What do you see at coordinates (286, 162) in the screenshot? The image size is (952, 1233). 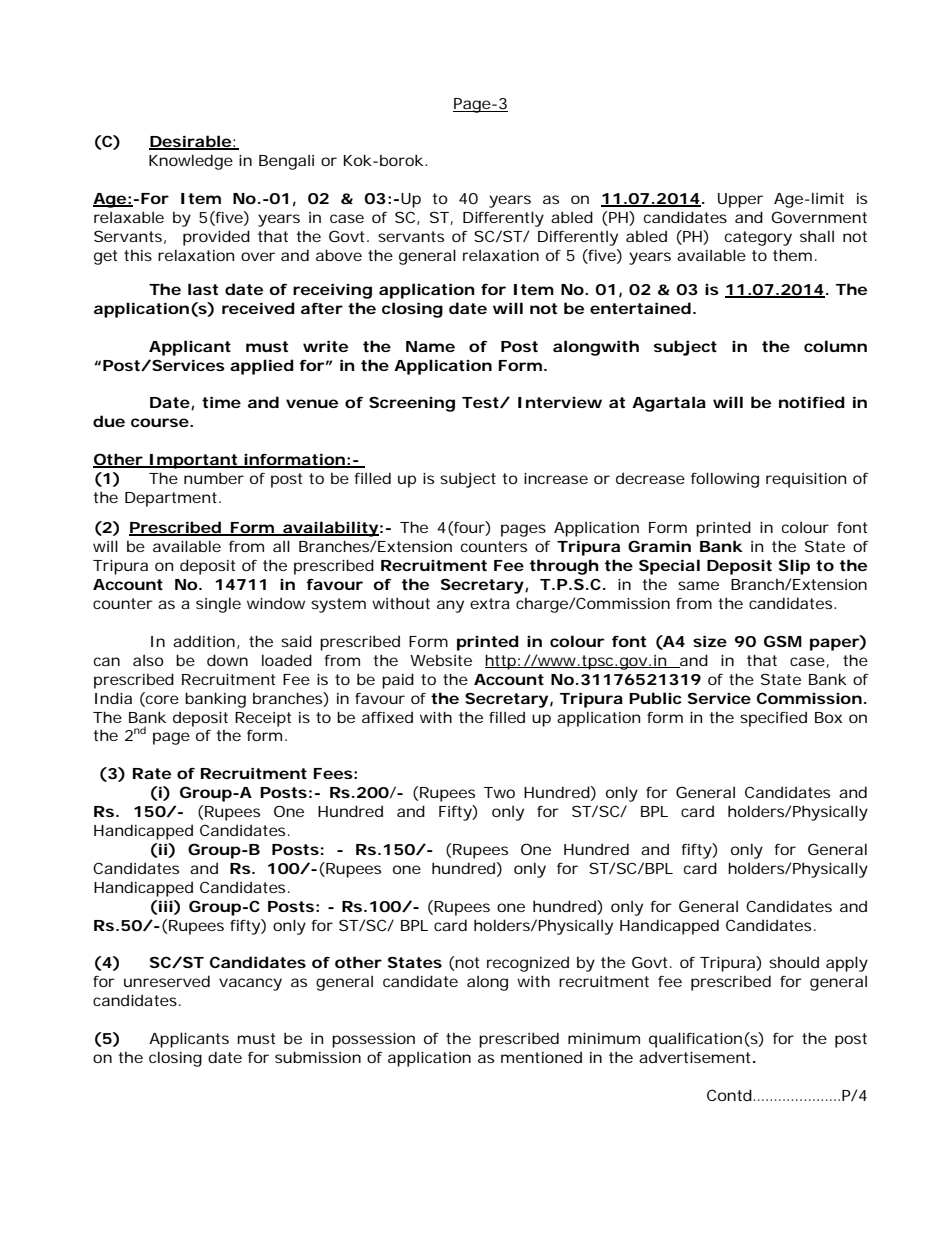 I see `Bengali` at bounding box center [286, 162].
